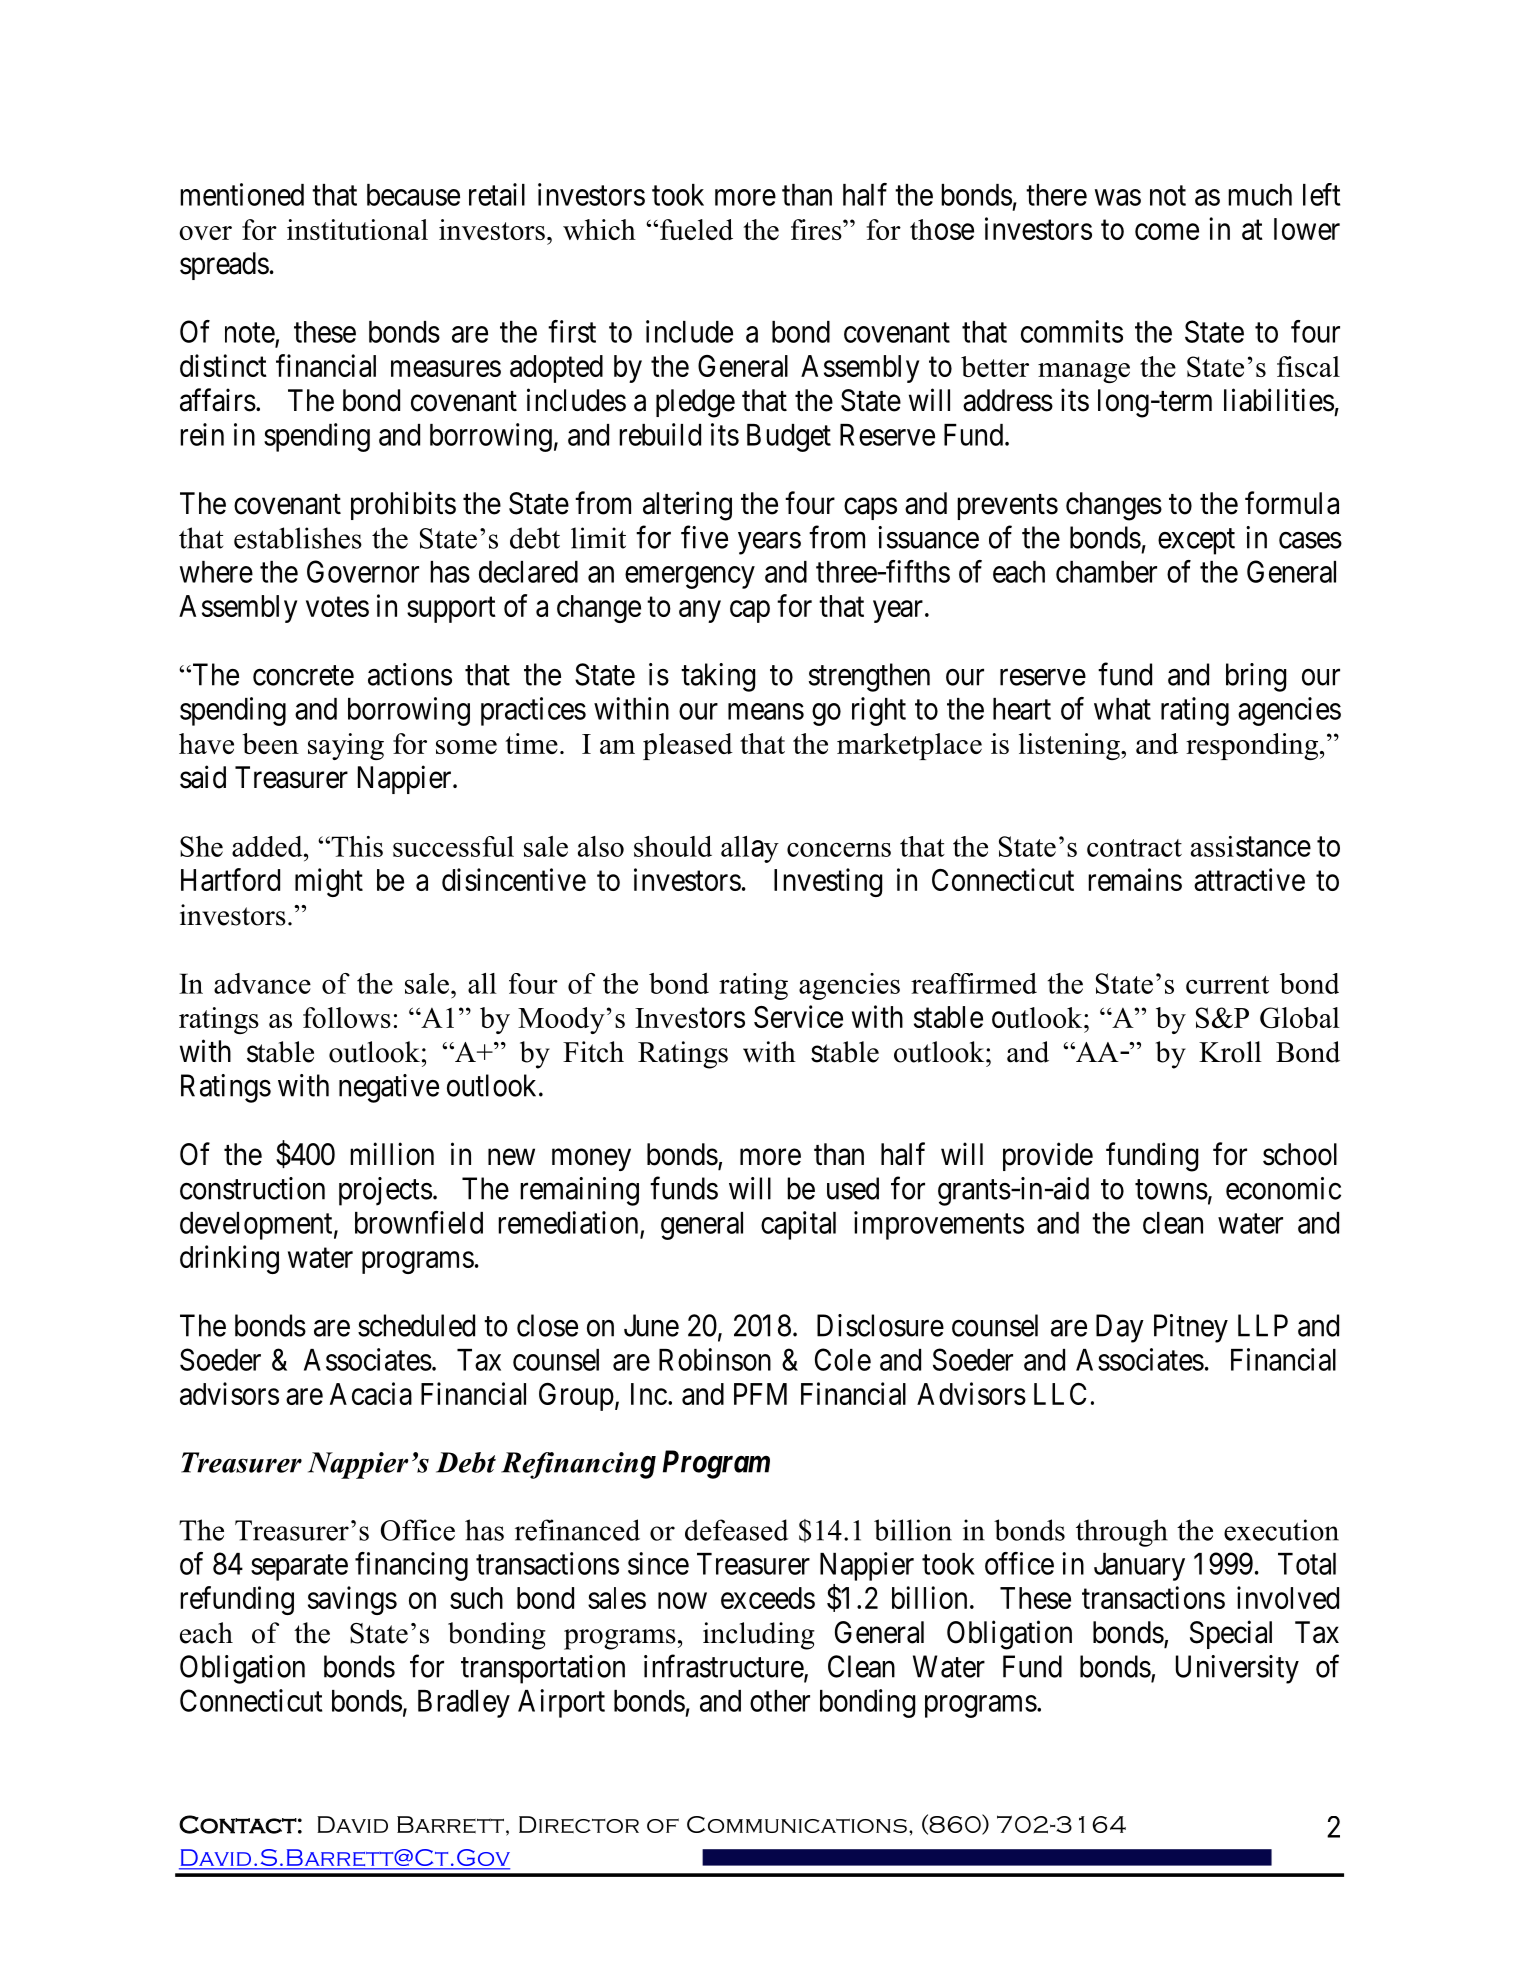  What do you see at coordinates (797, 1824) in the document?
I see `Communications` at bounding box center [797, 1824].
